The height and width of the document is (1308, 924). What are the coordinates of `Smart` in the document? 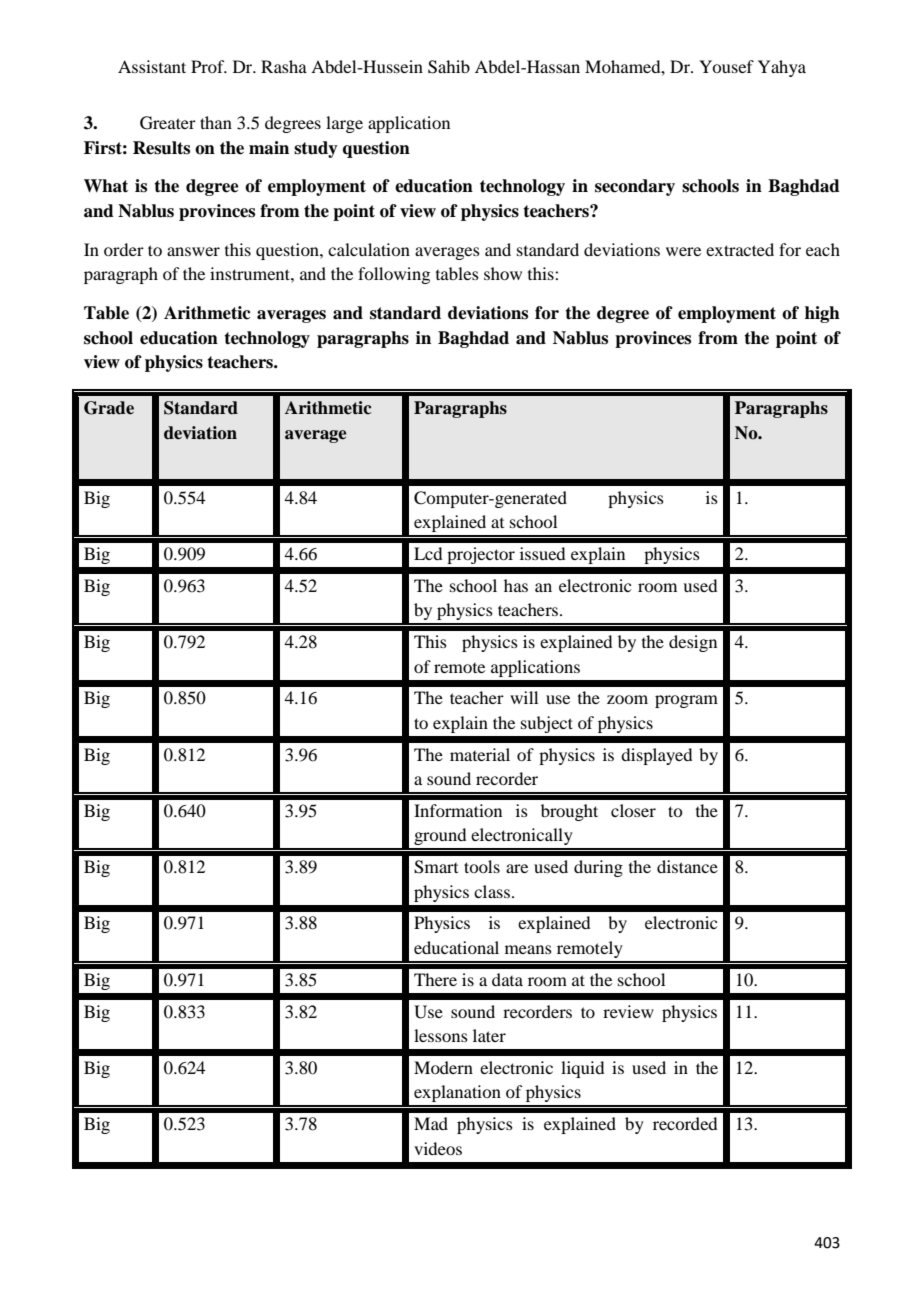 It's located at (436, 867).
